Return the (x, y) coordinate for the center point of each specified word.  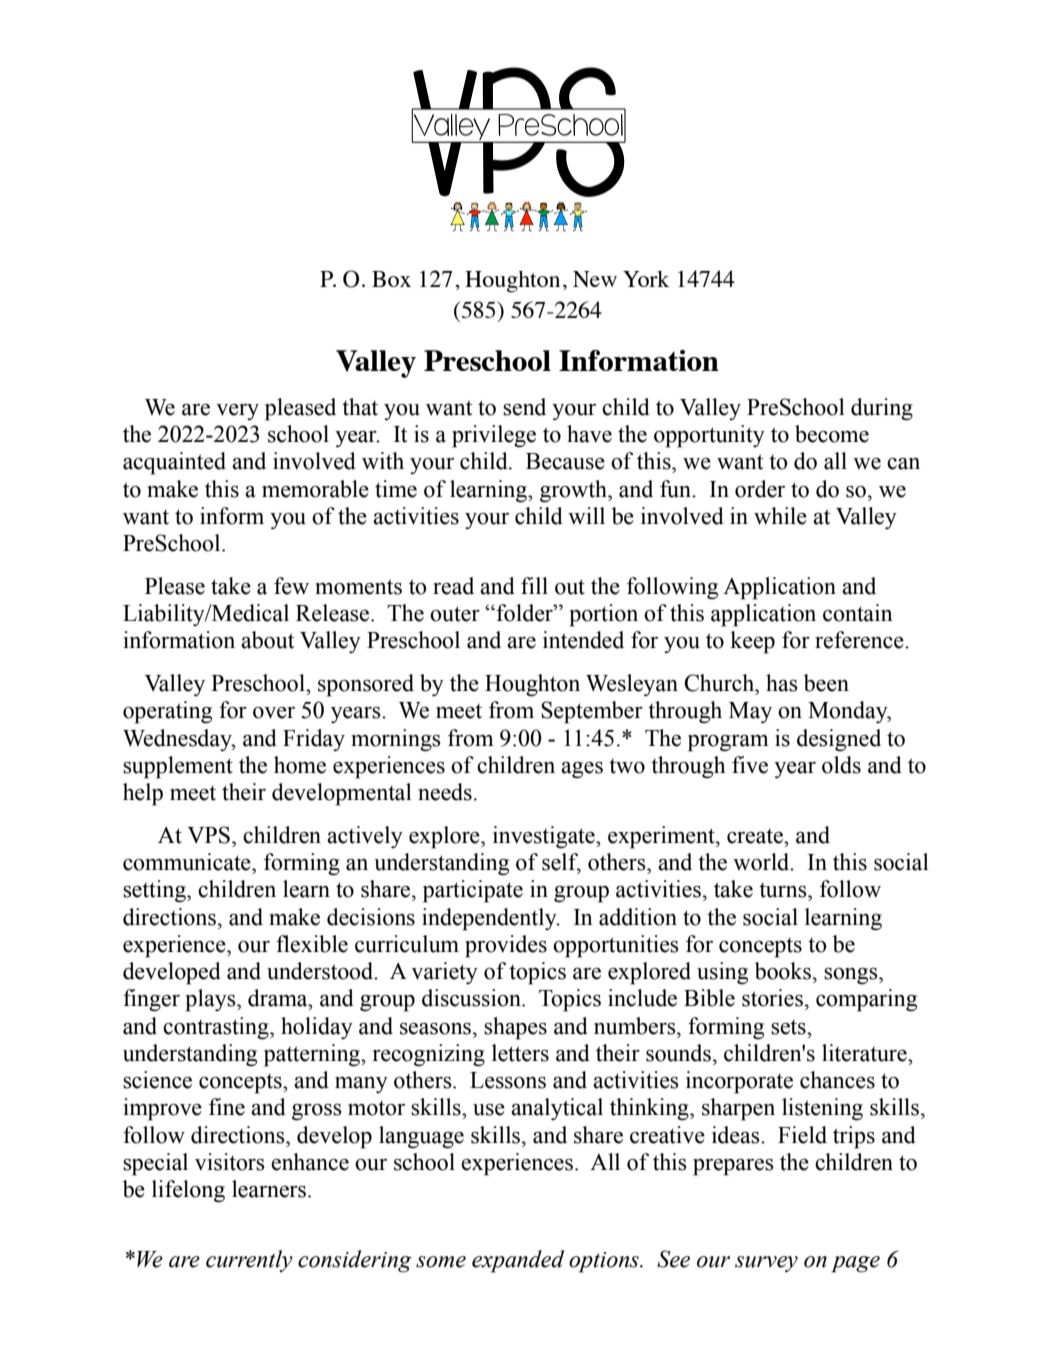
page (855, 1264)
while (780, 516)
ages (582, 770)
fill (534, 585)
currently (249, 1261)
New (595, 279)
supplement (178, 767)
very (237, 412)
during (882, 409)
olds (841, 765)
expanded (518, 1261)
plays (212, 1000)
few (291, 586)
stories (772, 998)
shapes (515, 1028)
